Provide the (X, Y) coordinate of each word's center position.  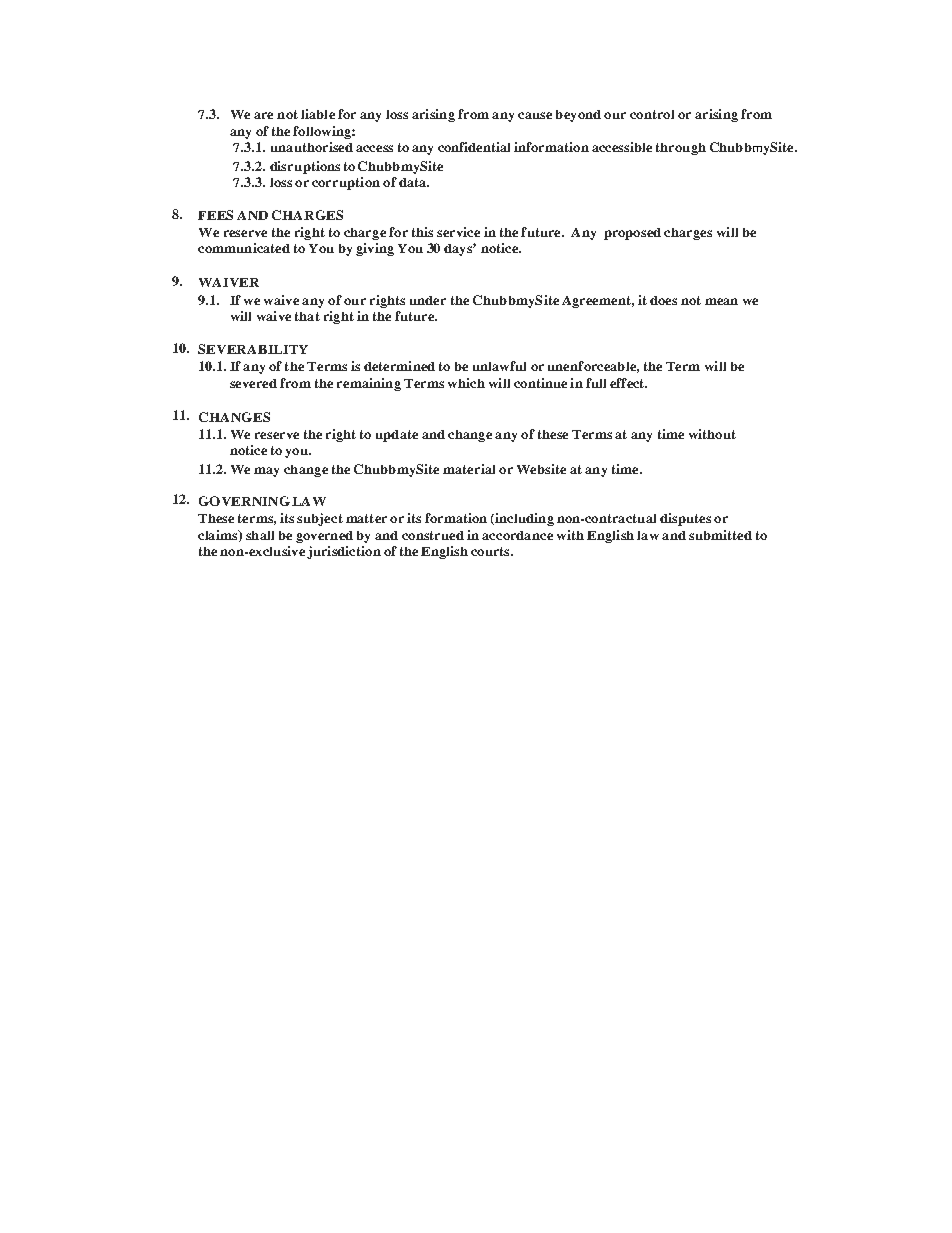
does (663, 300)
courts (491, 551)
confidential (474, 147)
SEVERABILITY (253, 349)
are (263, 115)
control (652, 114)
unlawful (499, 366)
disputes (685, 519)
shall (260, 535)
